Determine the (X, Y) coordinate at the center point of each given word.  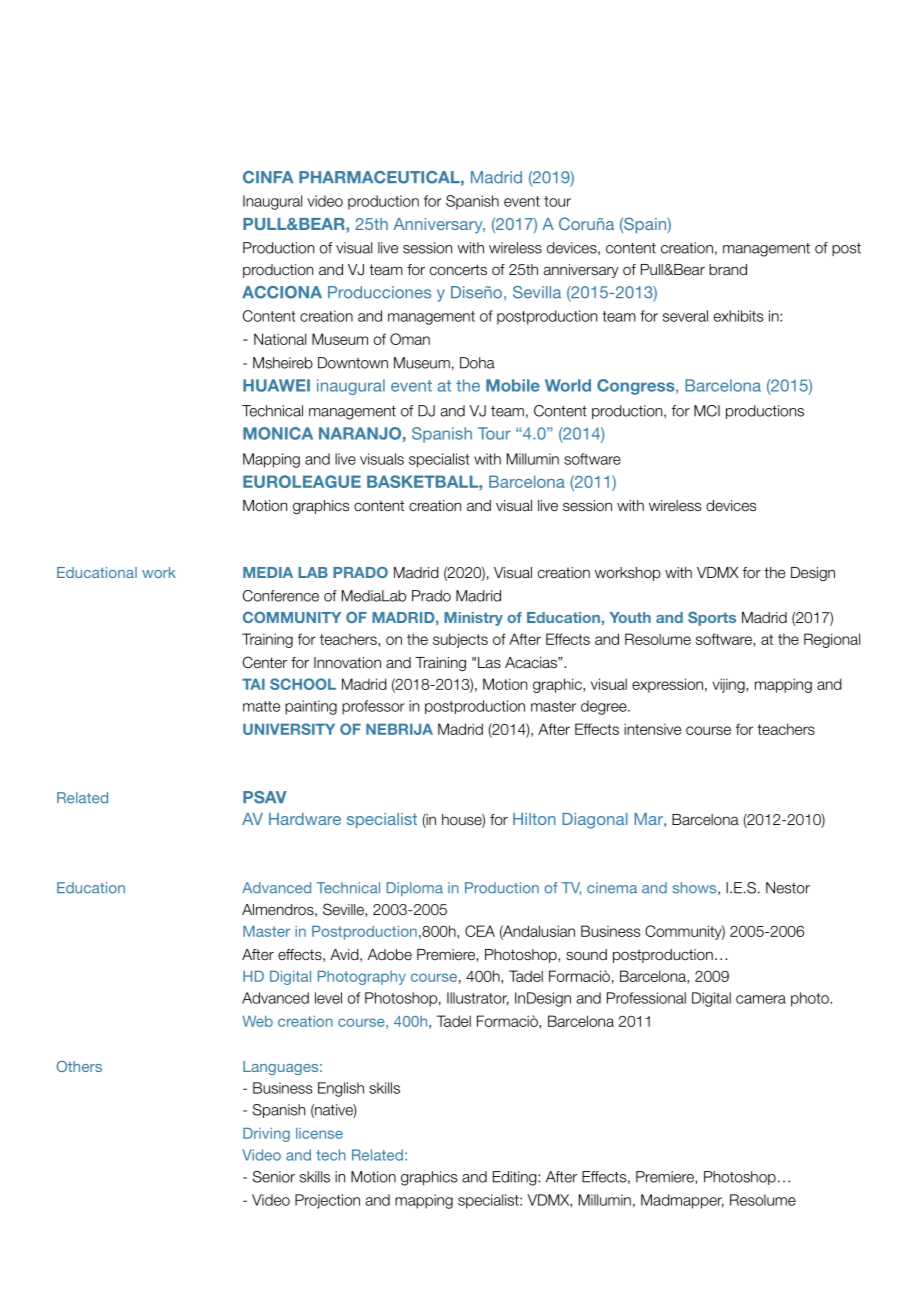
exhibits (739, 316)
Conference (281, 596)
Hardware (305, 819)
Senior (274, 1177)
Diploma (415, 889)
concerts (458, 270)
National (280, 339)
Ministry (473, 619)
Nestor (788, 888)
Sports (712, 619)
